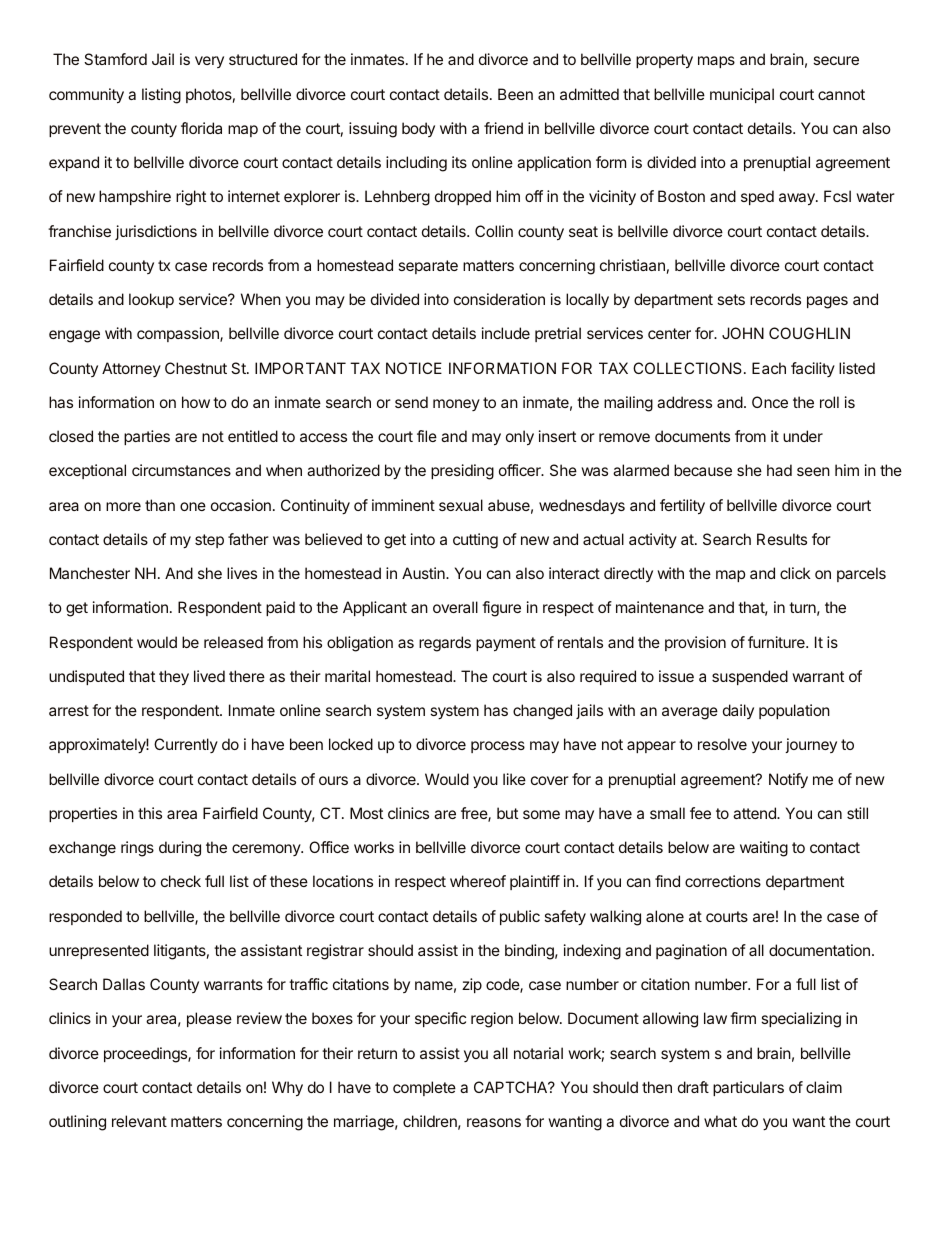 The image size is (952, 1233). What do you see at coordinates (503, 128) in the page?
I see `friend` at bounding box center [503, 128].
